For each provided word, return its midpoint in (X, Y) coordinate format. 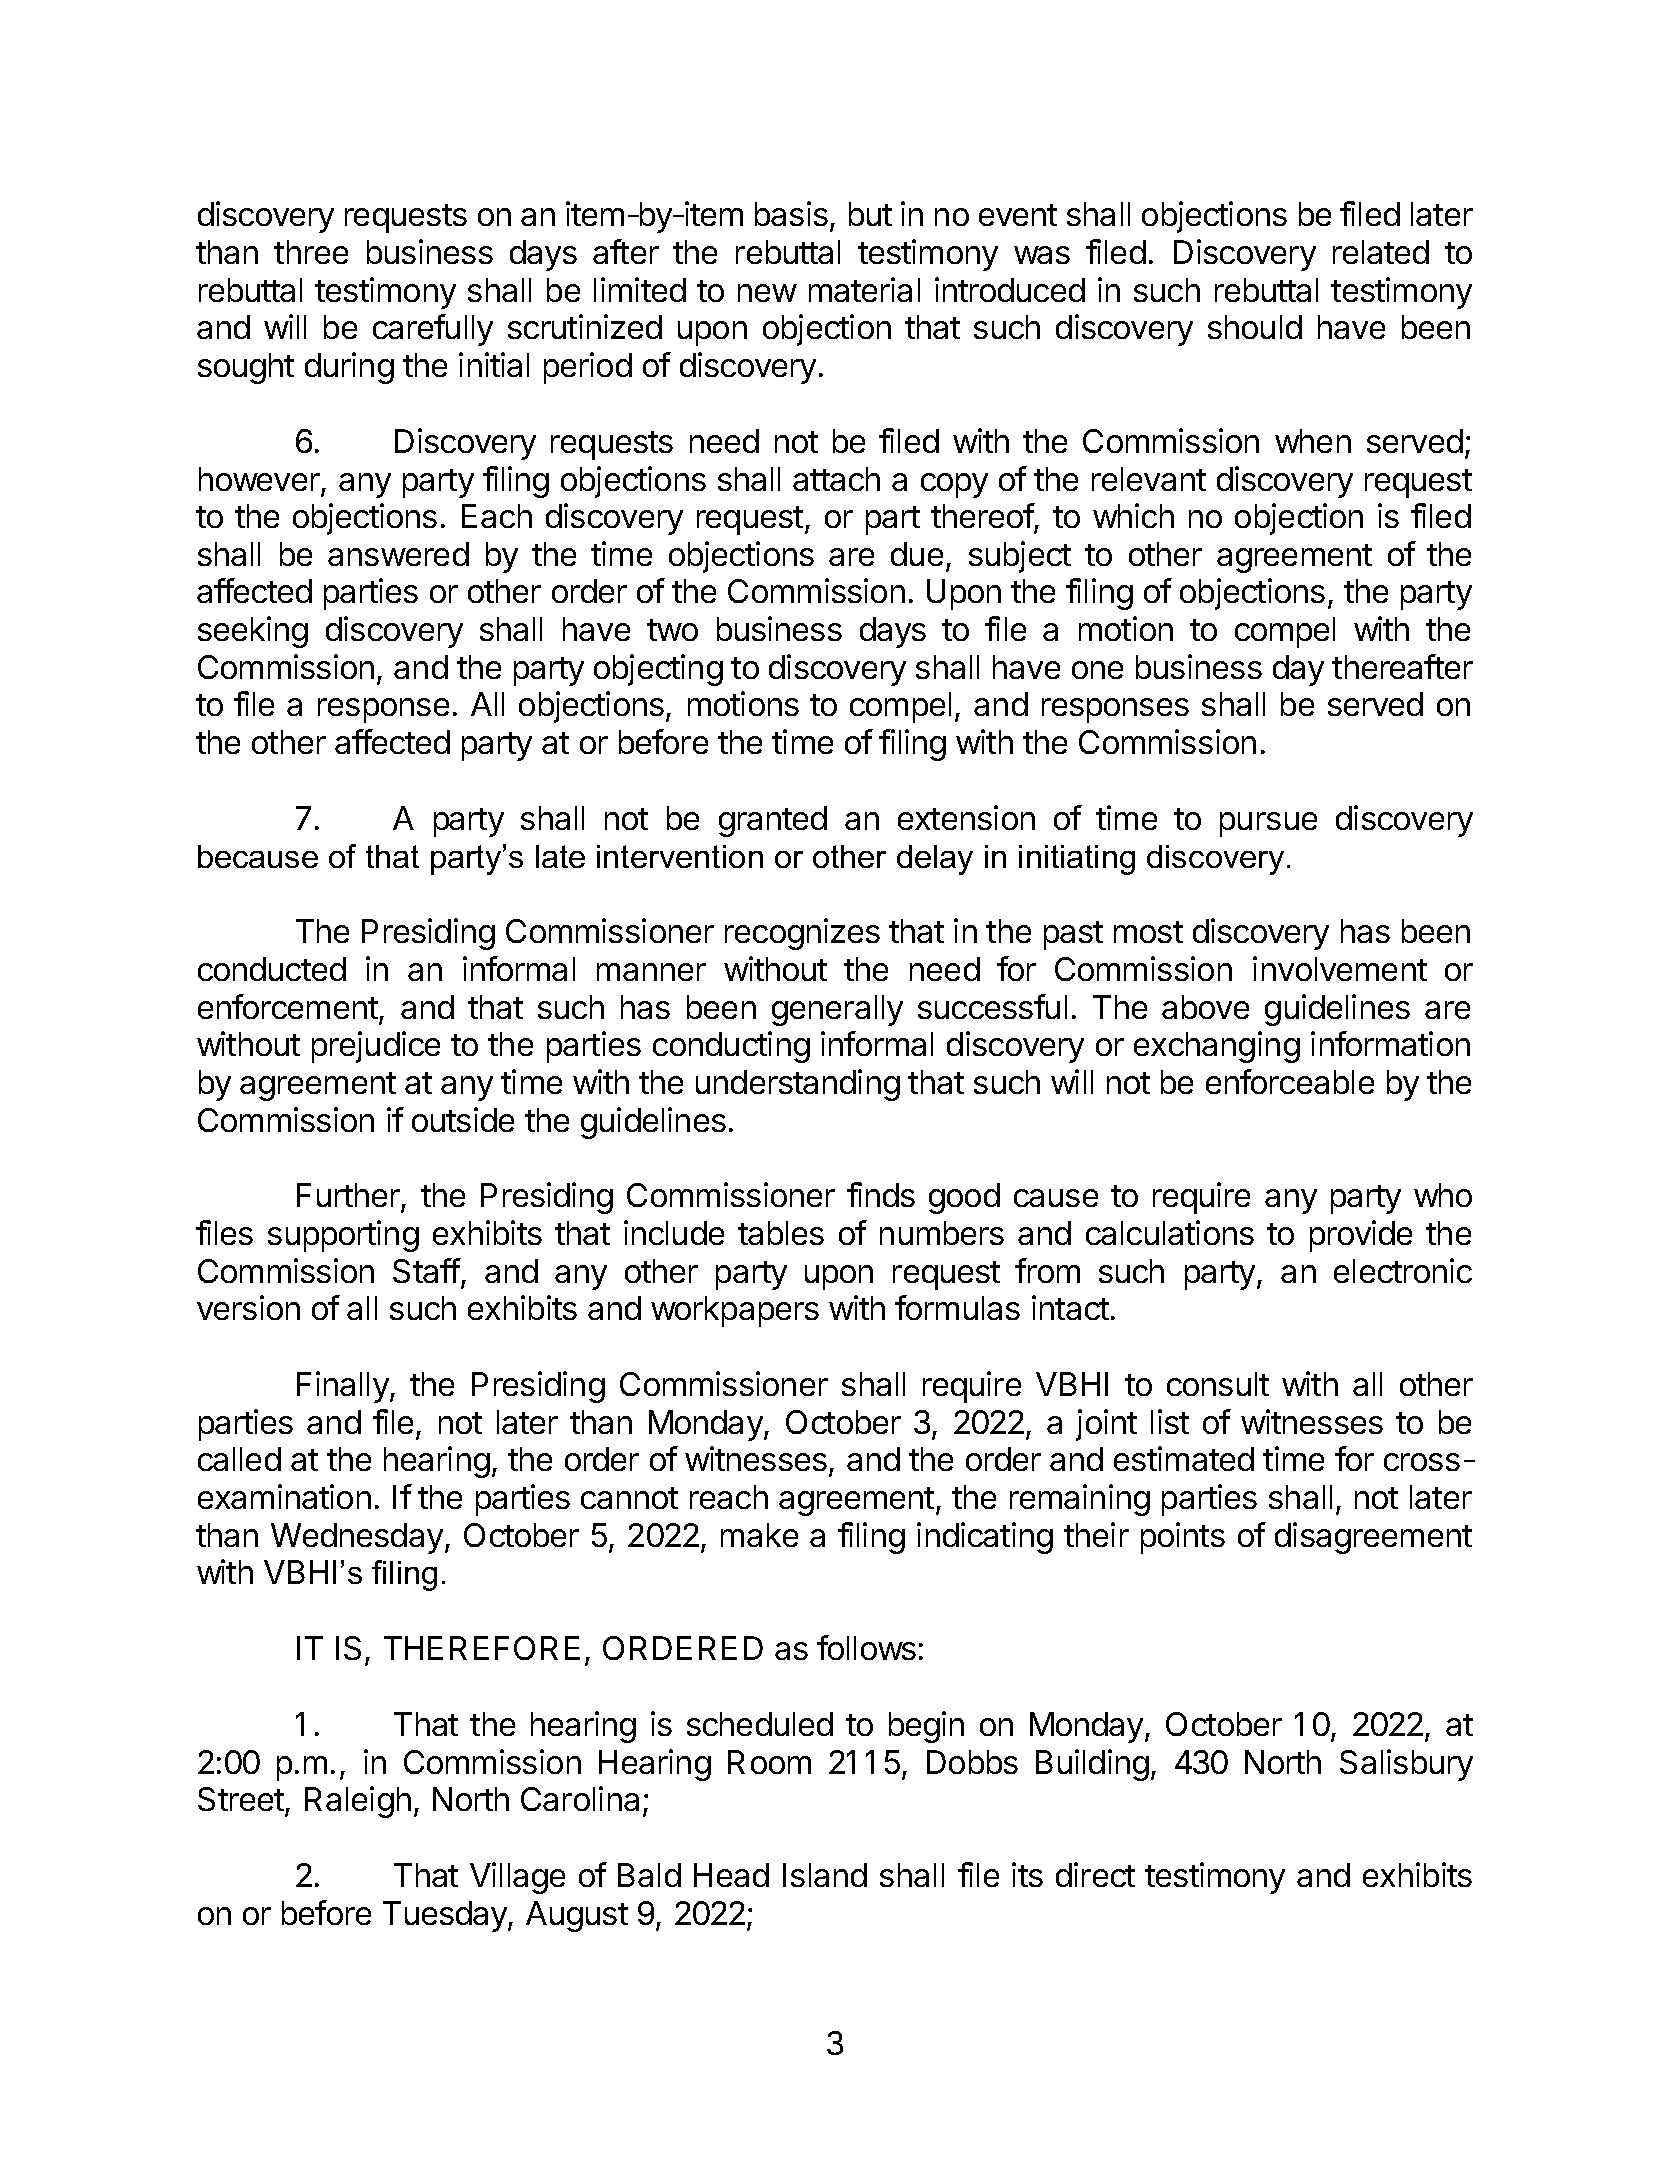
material (864, 289)
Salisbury (1406, 1765)
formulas (957, 1307)
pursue (1268, 824)
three (311, 252)
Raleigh (358, 1802)
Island (825, 1875)
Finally (344, 1387)
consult (1218, 1384)
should (1255, 327)
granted (773, 821)
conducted (272, 969)
